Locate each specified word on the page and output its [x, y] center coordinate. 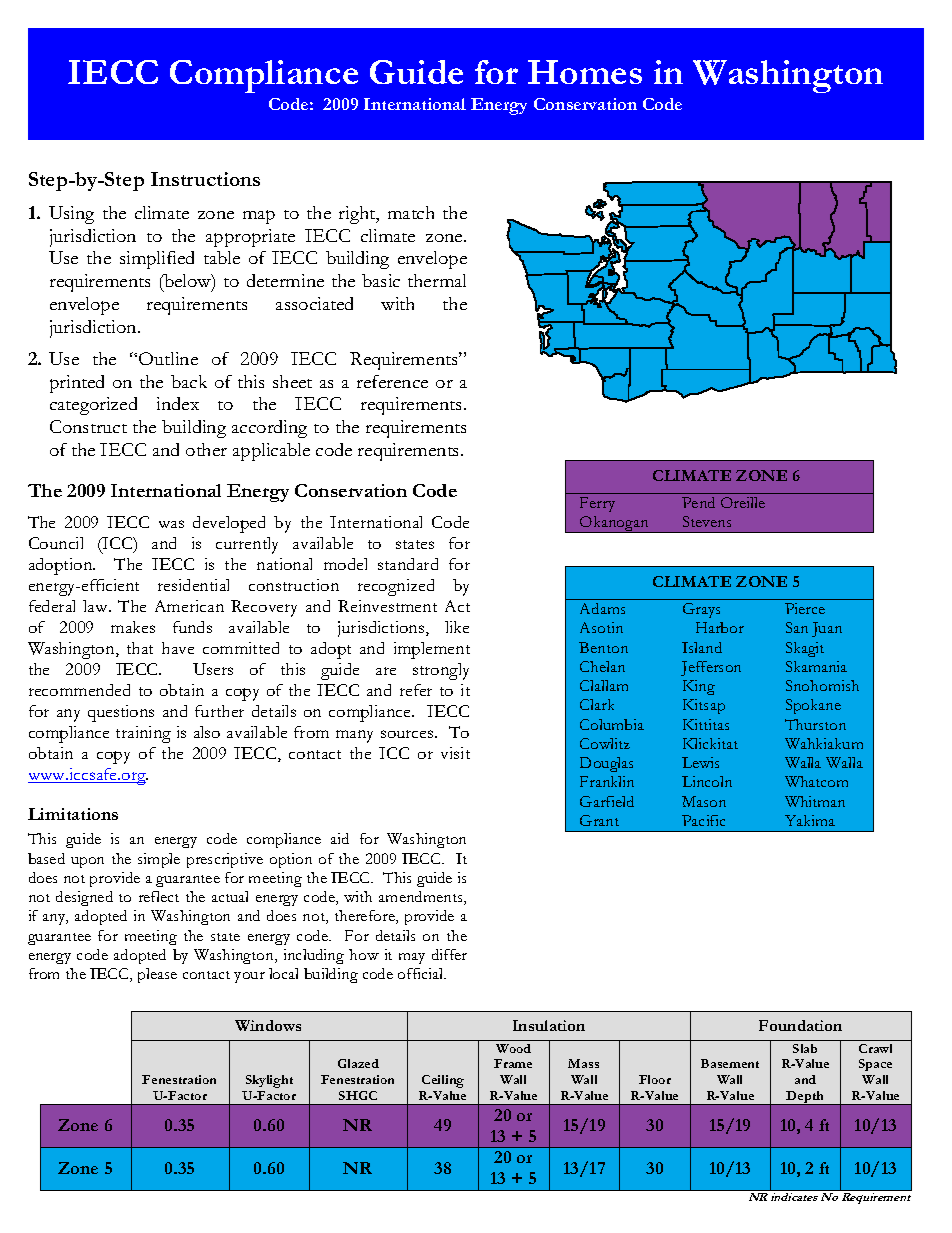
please [157, 975]
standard [408, 564]
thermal [437, 280]
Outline [168, 358]
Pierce [805, 608]
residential [193, 585]
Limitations [73, 814]
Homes [585, 72]
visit [455, 753]
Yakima [810, 820]
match [411, 212]
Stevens [707, 521]
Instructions [205, 179]
